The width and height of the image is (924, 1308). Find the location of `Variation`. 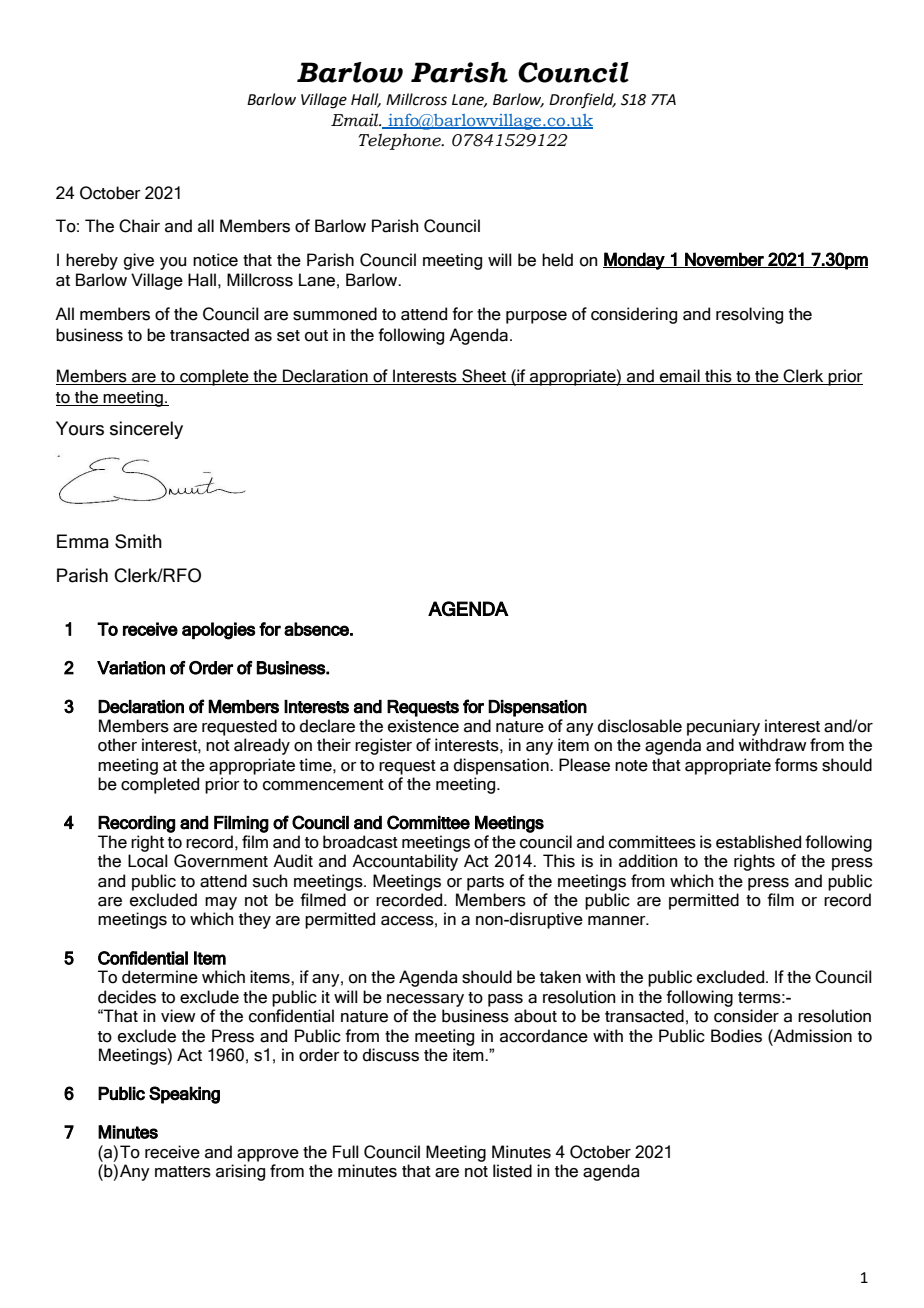

Variation is located at coordinates (131, 668).
